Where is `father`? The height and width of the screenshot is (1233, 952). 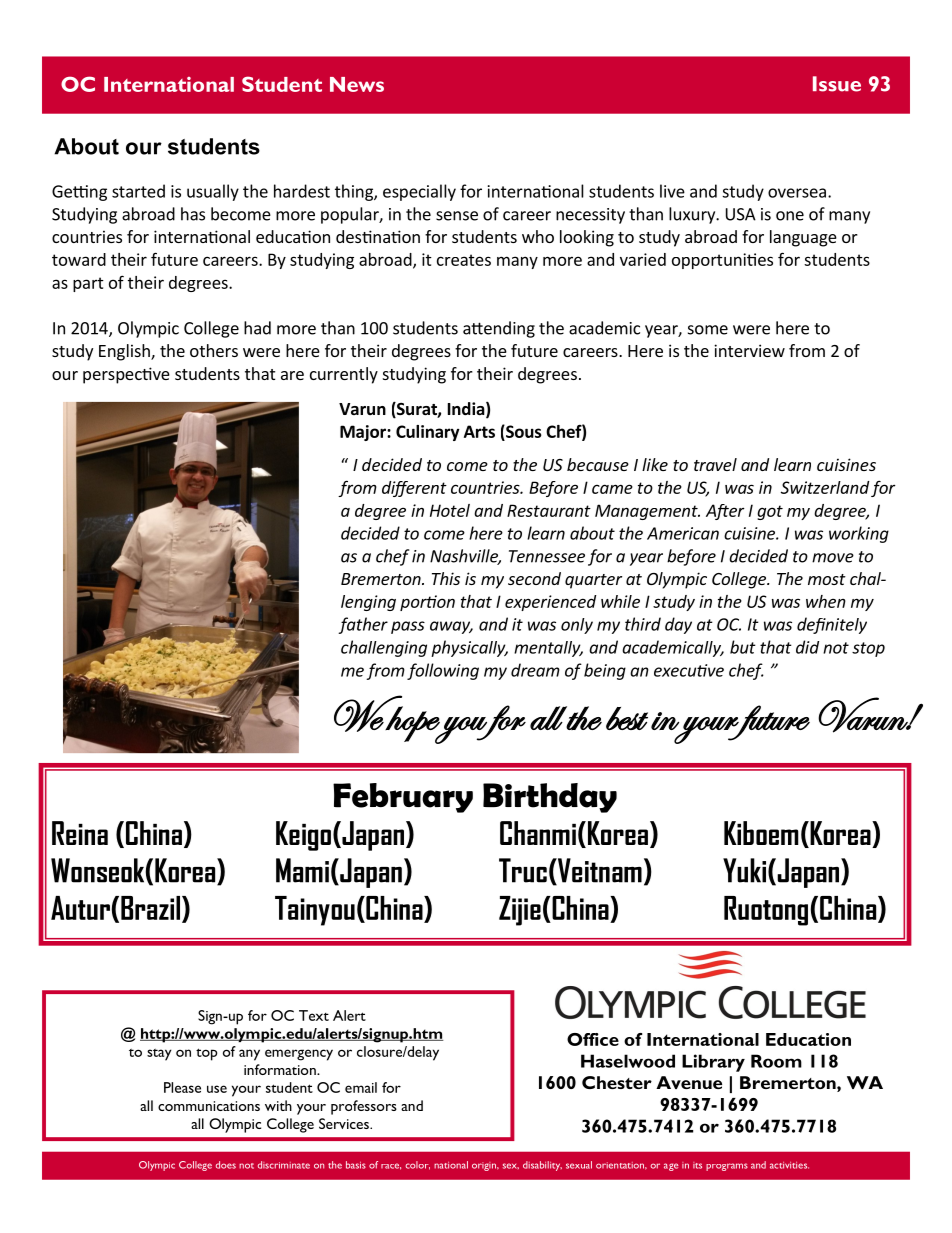 father is located at coordinates (363, 625).
